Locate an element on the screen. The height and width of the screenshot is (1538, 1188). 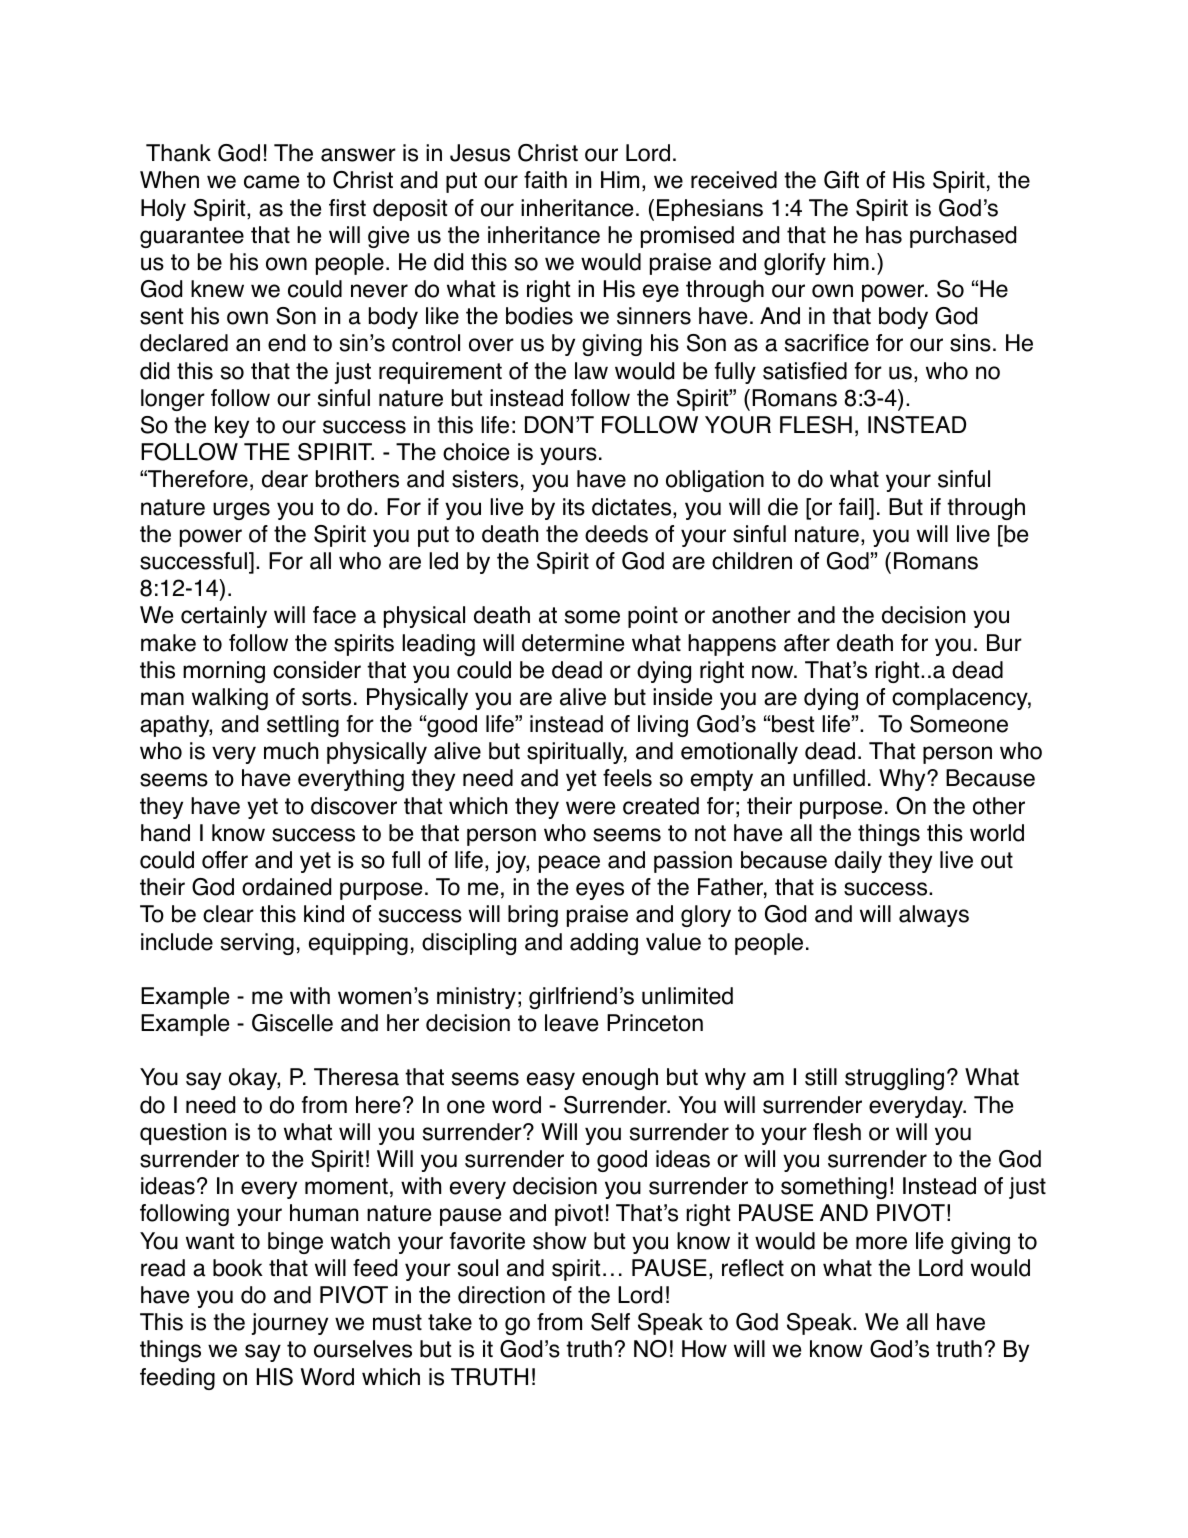
leave is located at coordinates (571, 1023).
